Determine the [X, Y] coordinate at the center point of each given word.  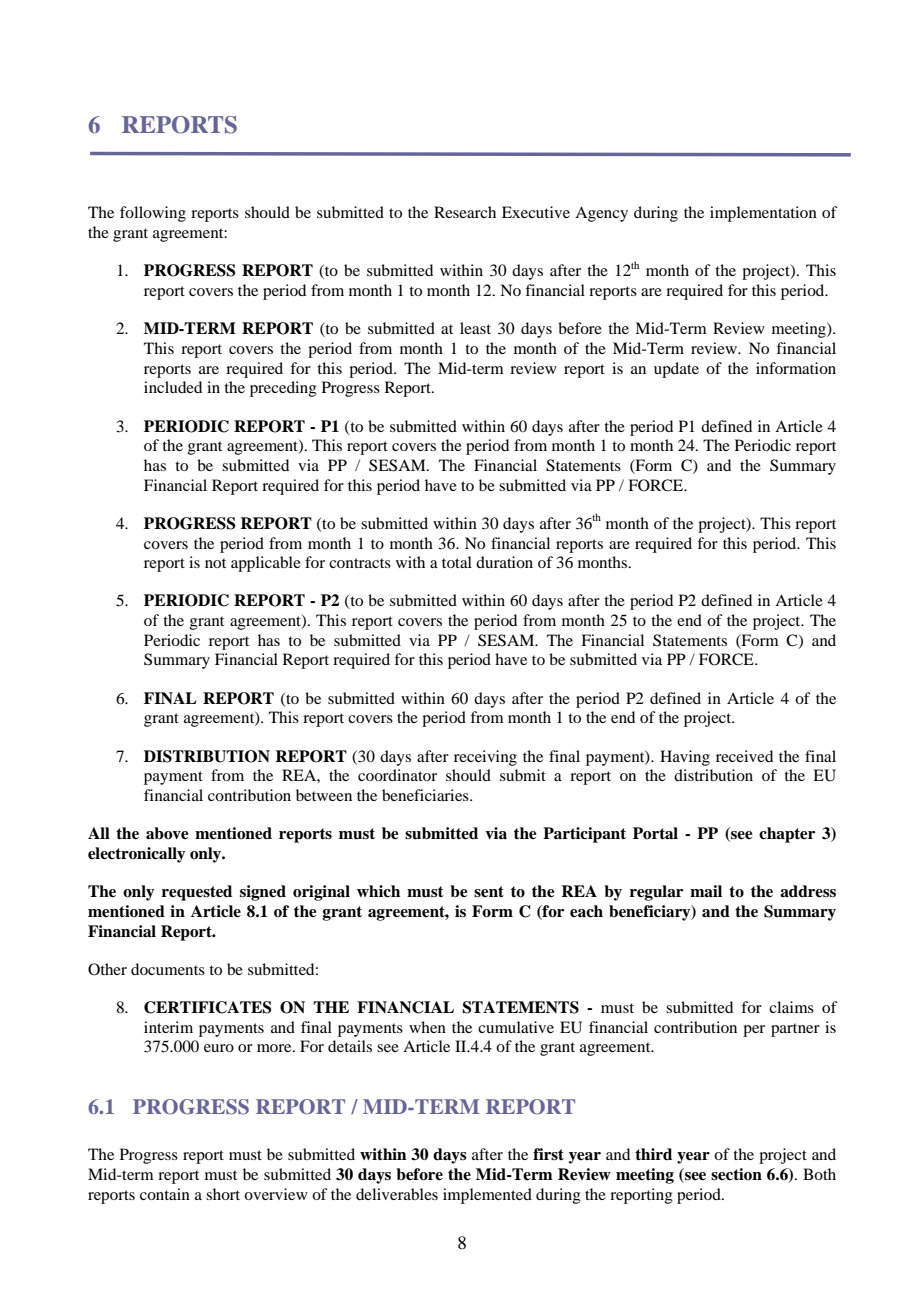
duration [504, 562]
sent [489, 892]
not [215, 563]
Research [465, 212]
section [736, 1174]
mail [706, 891]
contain [165, 1194]
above [167, 833]
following [153, 214]
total [457, 562]
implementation [763, 214]
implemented [487, 1196]
